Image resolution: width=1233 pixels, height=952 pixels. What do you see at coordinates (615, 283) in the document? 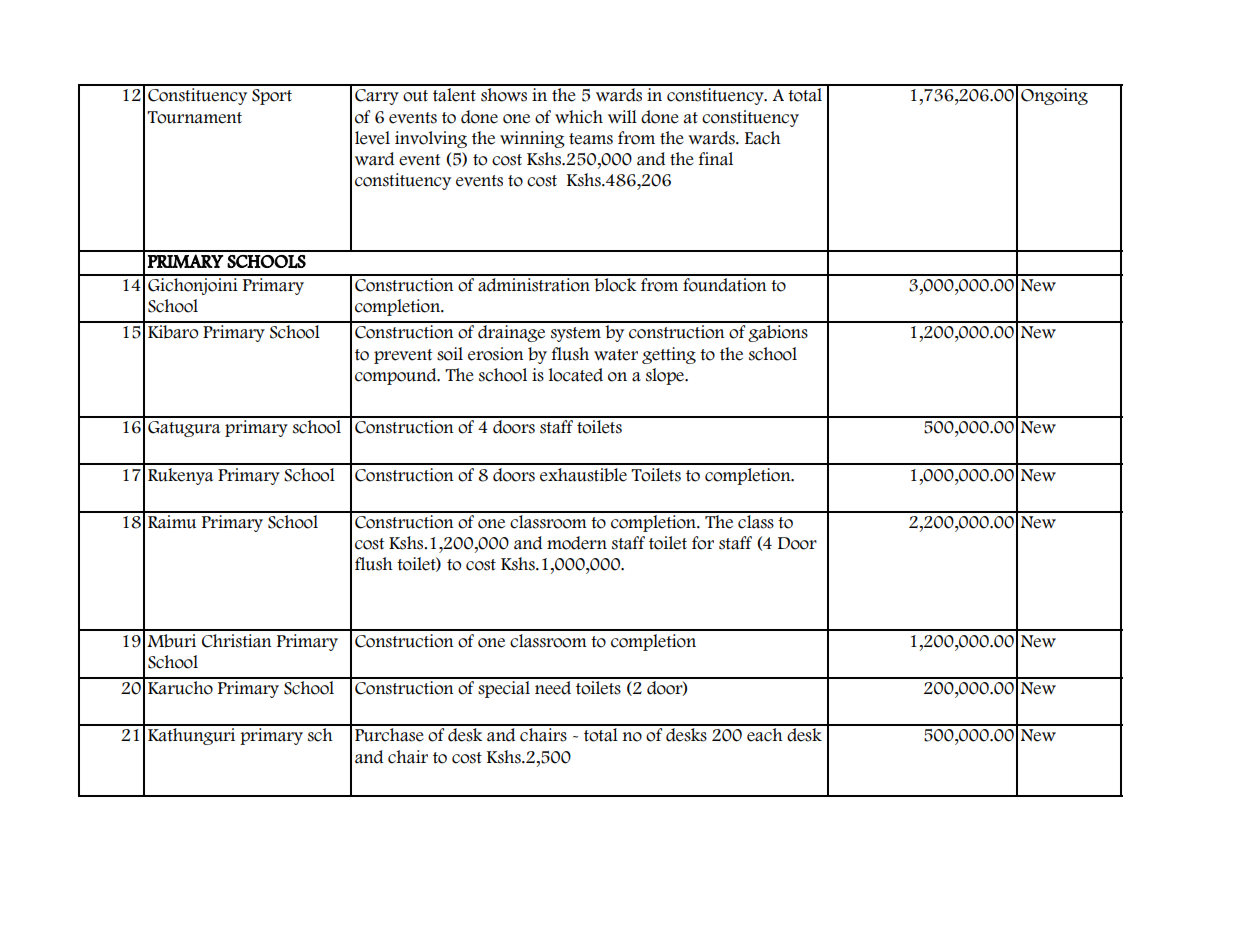
I see `block` at bounding box center [615, 283].
